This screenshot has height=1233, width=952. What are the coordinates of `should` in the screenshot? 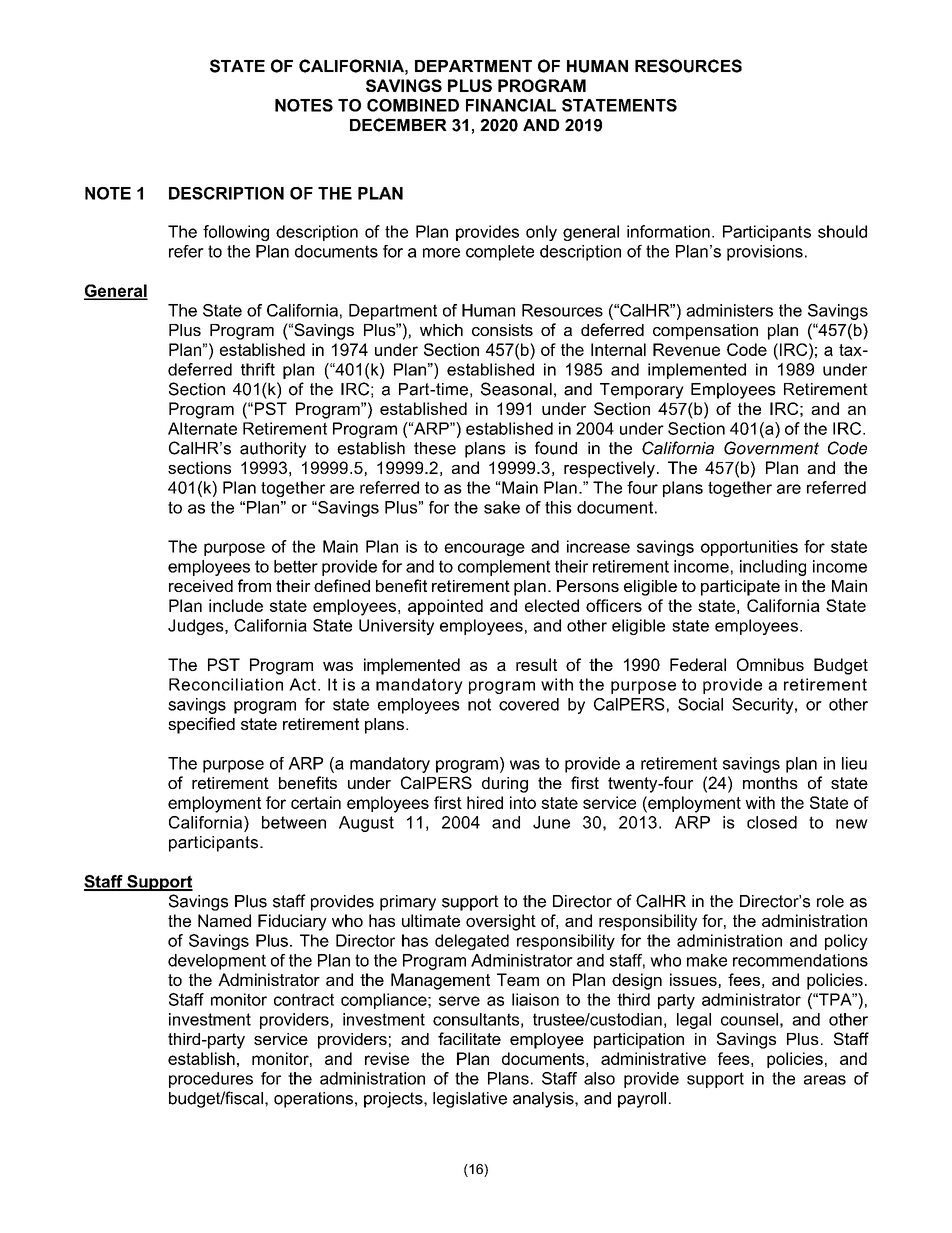 It's located at (842, 231).
